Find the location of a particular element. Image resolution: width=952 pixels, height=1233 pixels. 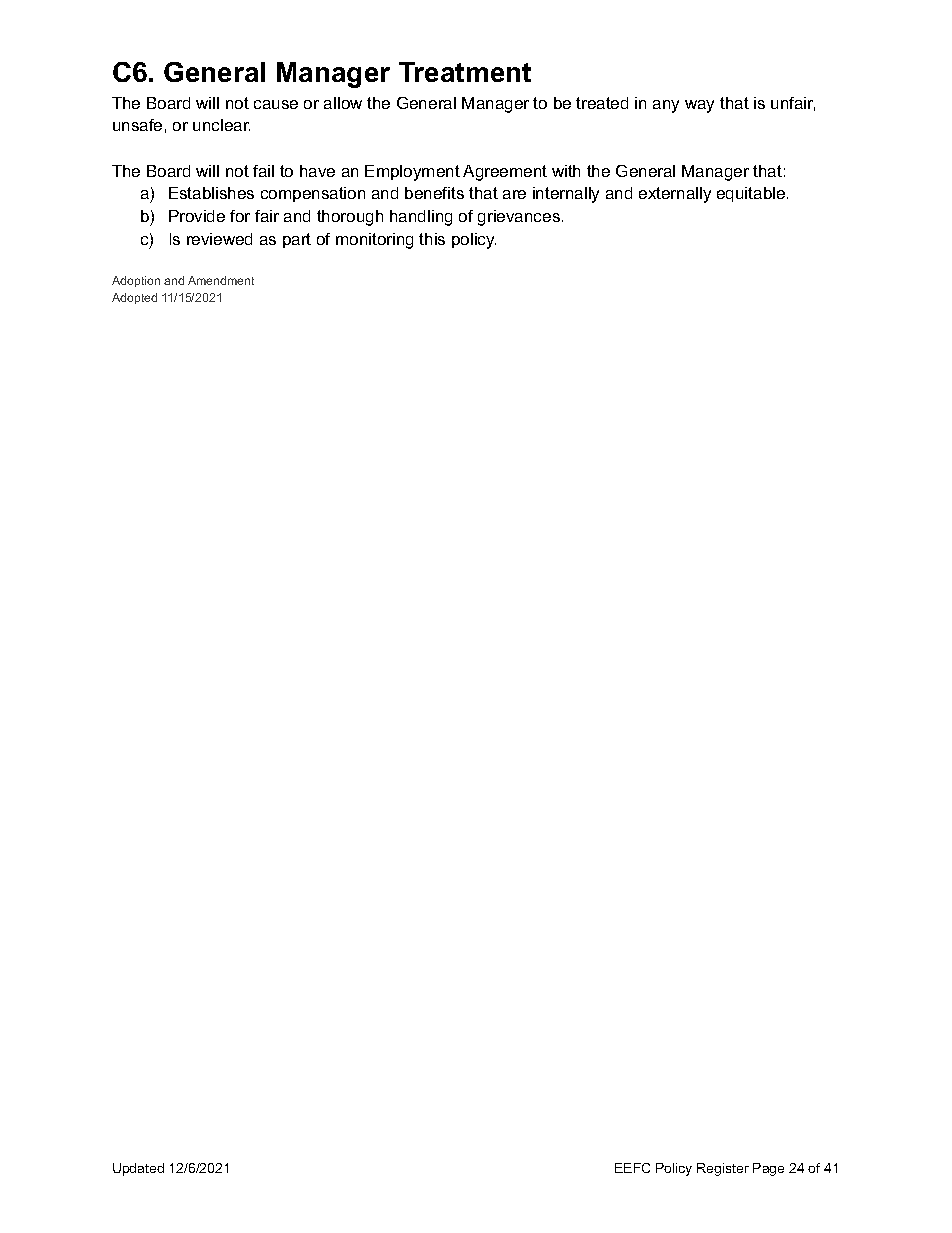

unclear is located at coordinates (221, 125).
